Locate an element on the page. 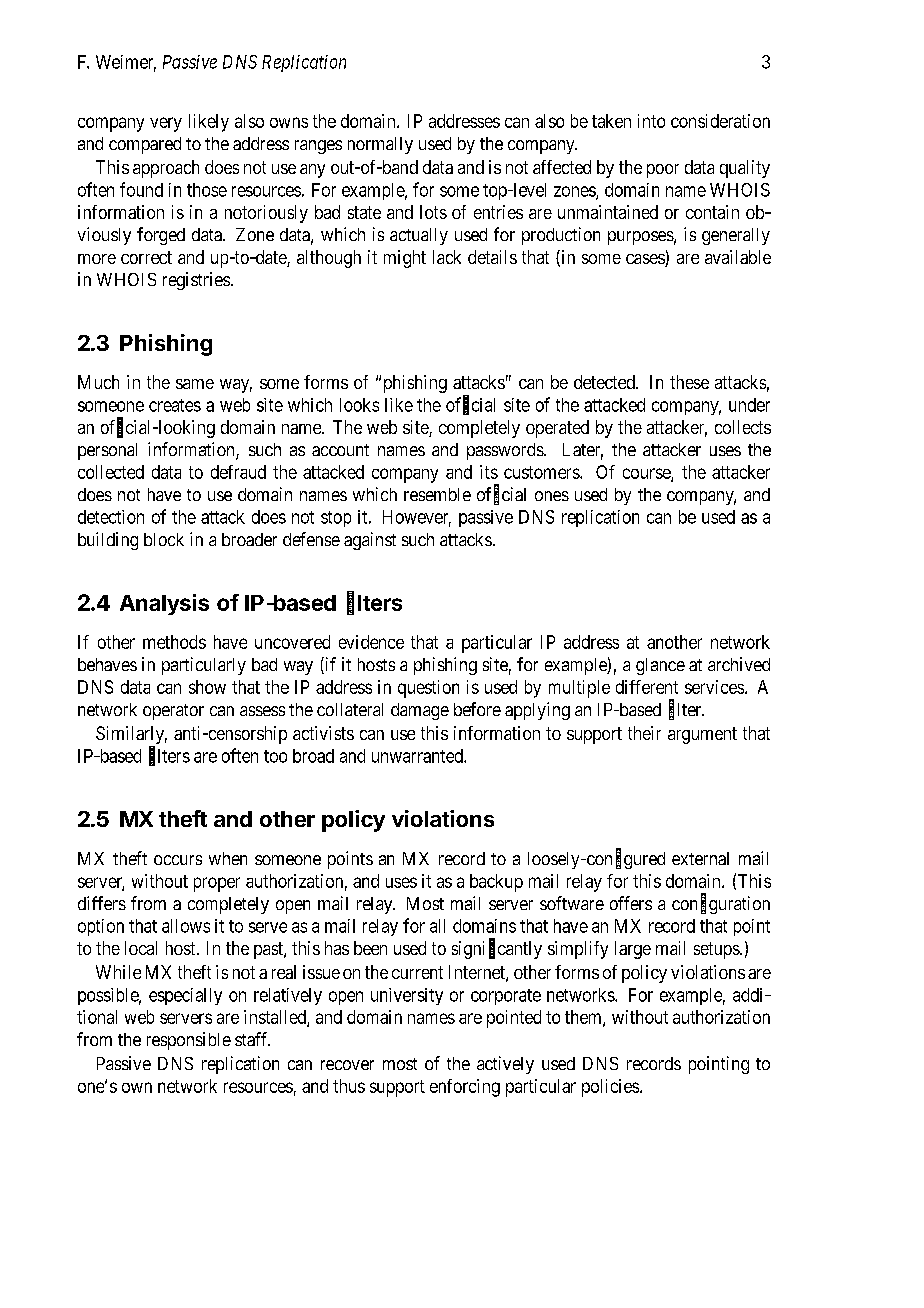 Image resolution: width=924 pixels, height=1308 pixels. evidence is located at coordinates (371, 642).
